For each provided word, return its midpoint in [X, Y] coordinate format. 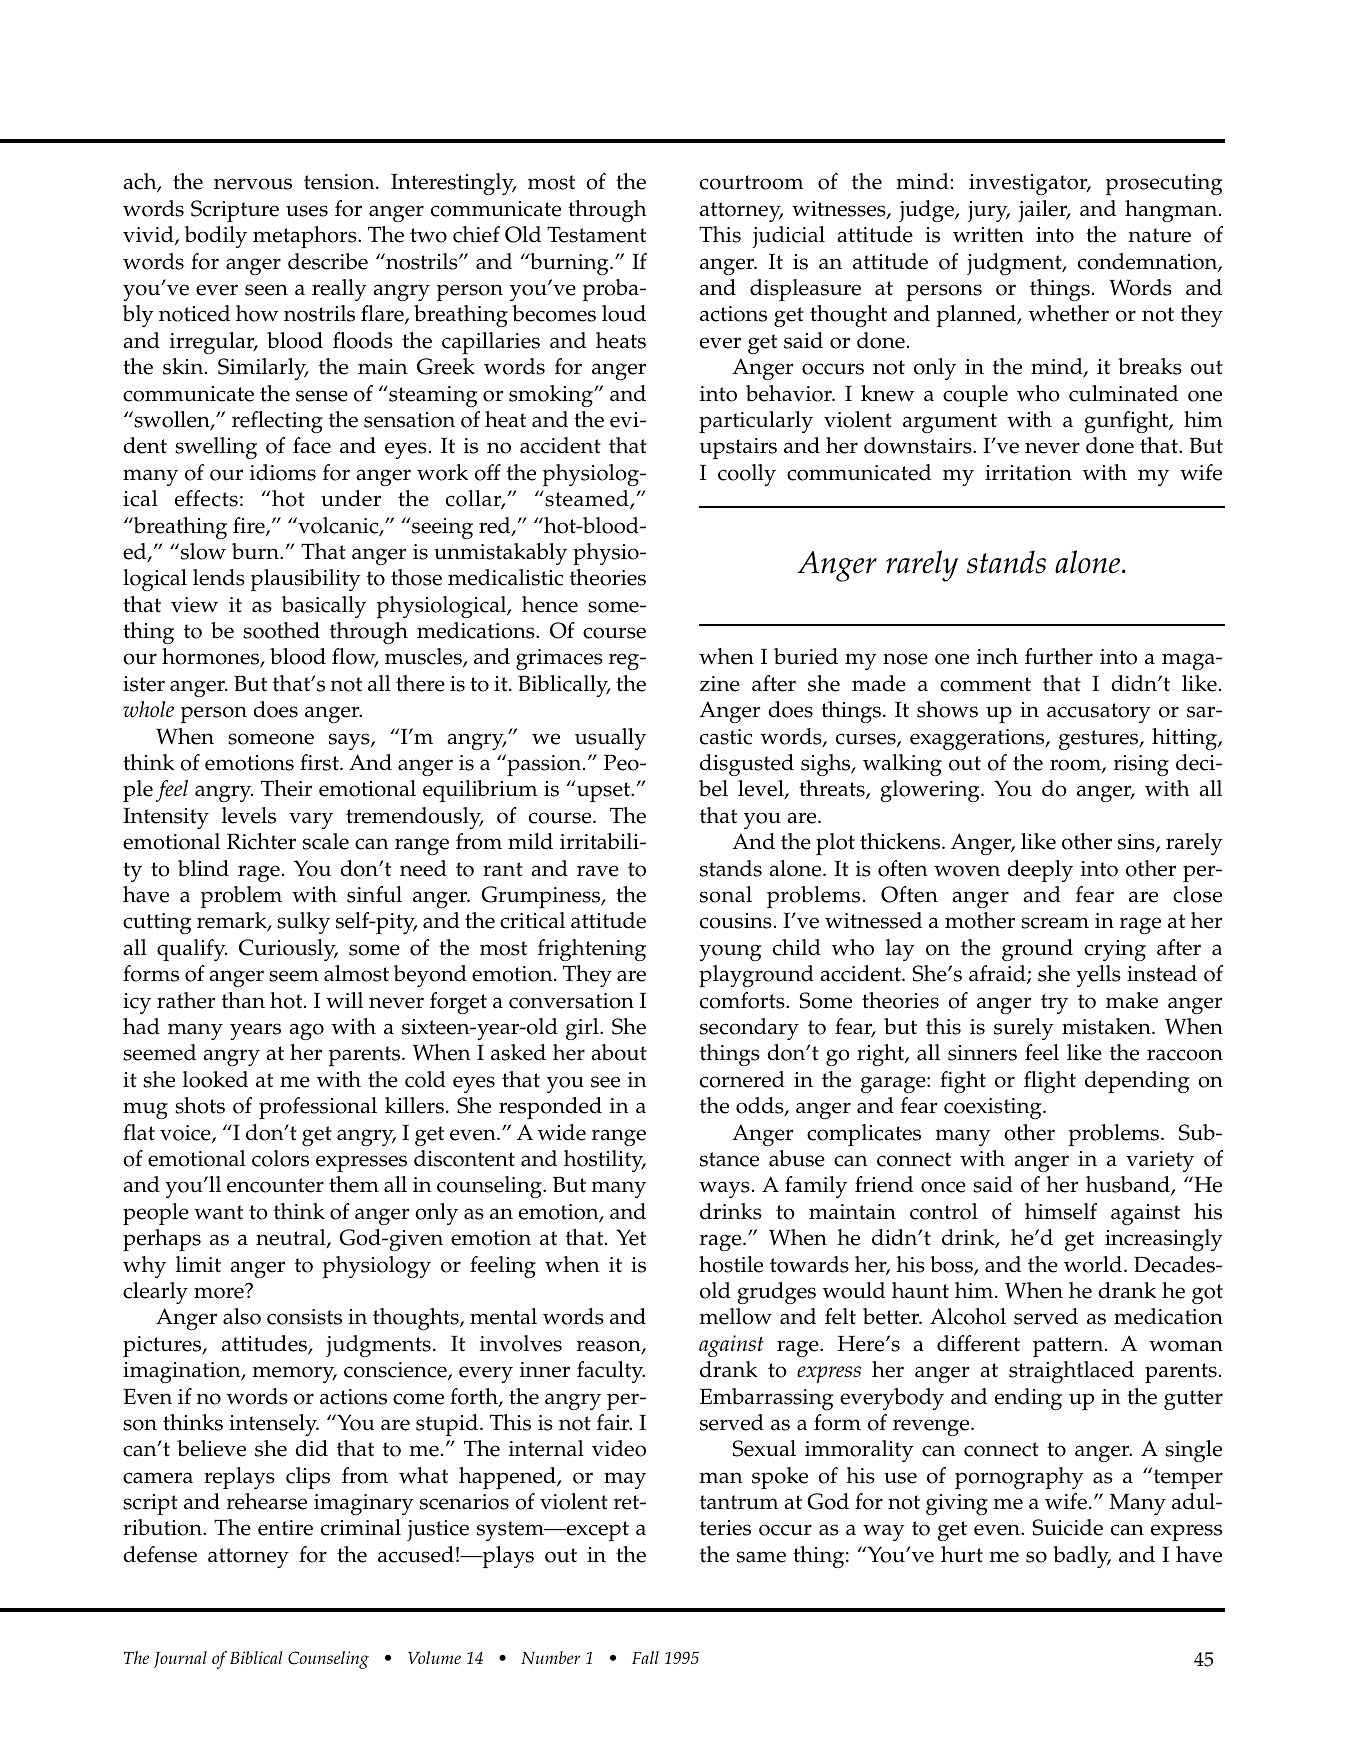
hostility [605, 1161]
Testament [596, 234]
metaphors [306, 237]
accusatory [1099, 713]
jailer [1043, 211]
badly [1082, 1557]
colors [280, 1158]
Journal [180, 1659]
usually [610, 739]
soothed [281, 630]
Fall [645, 1657]
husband [1129, 1186]
